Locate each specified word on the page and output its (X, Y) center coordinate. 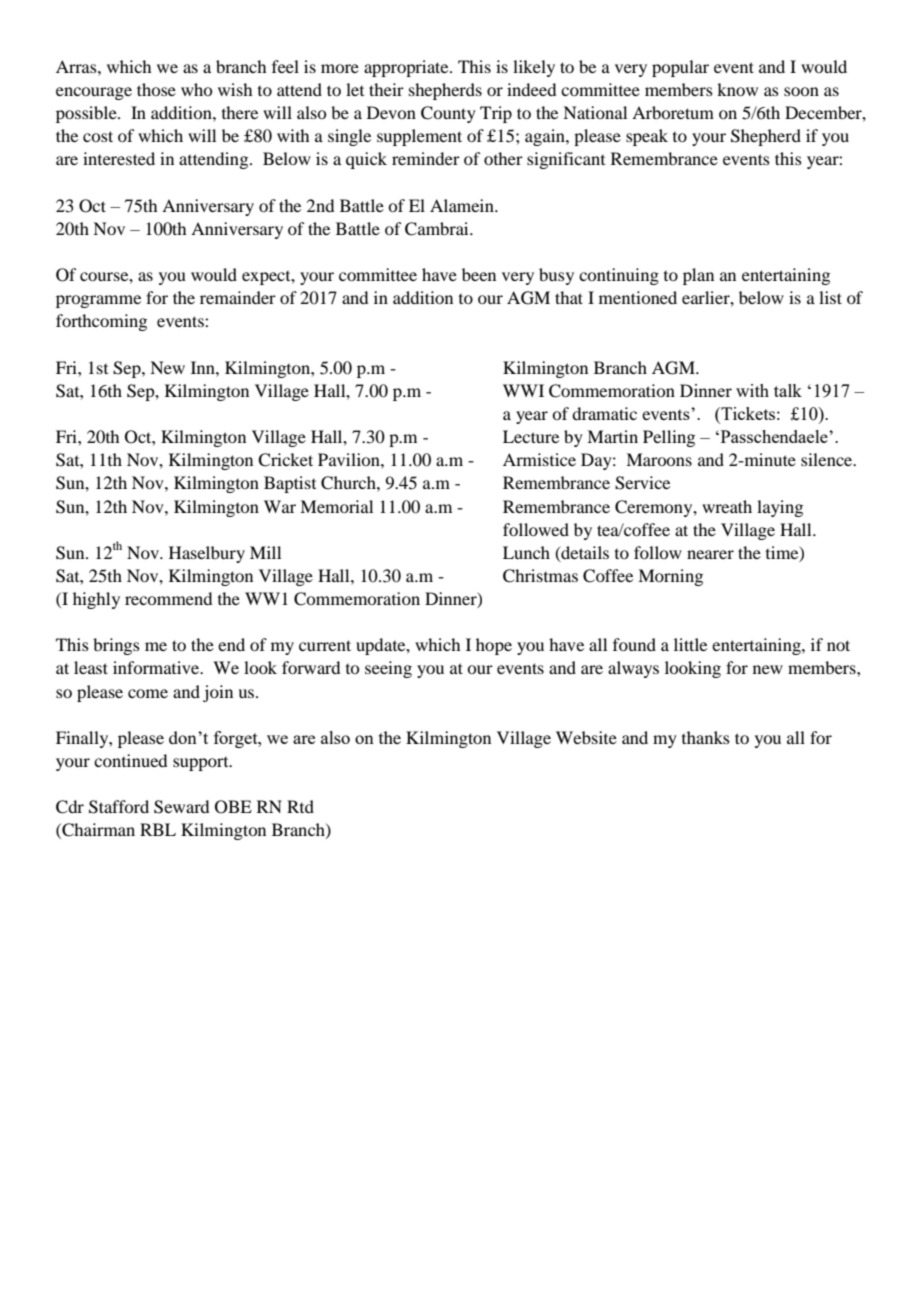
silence (828, 459)
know (737, 89)
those (156, 89)
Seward (181, 807)
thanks (706, 737)
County (448, 114)
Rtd (300, 806)
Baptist (290, 484)
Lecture (531, 436)
